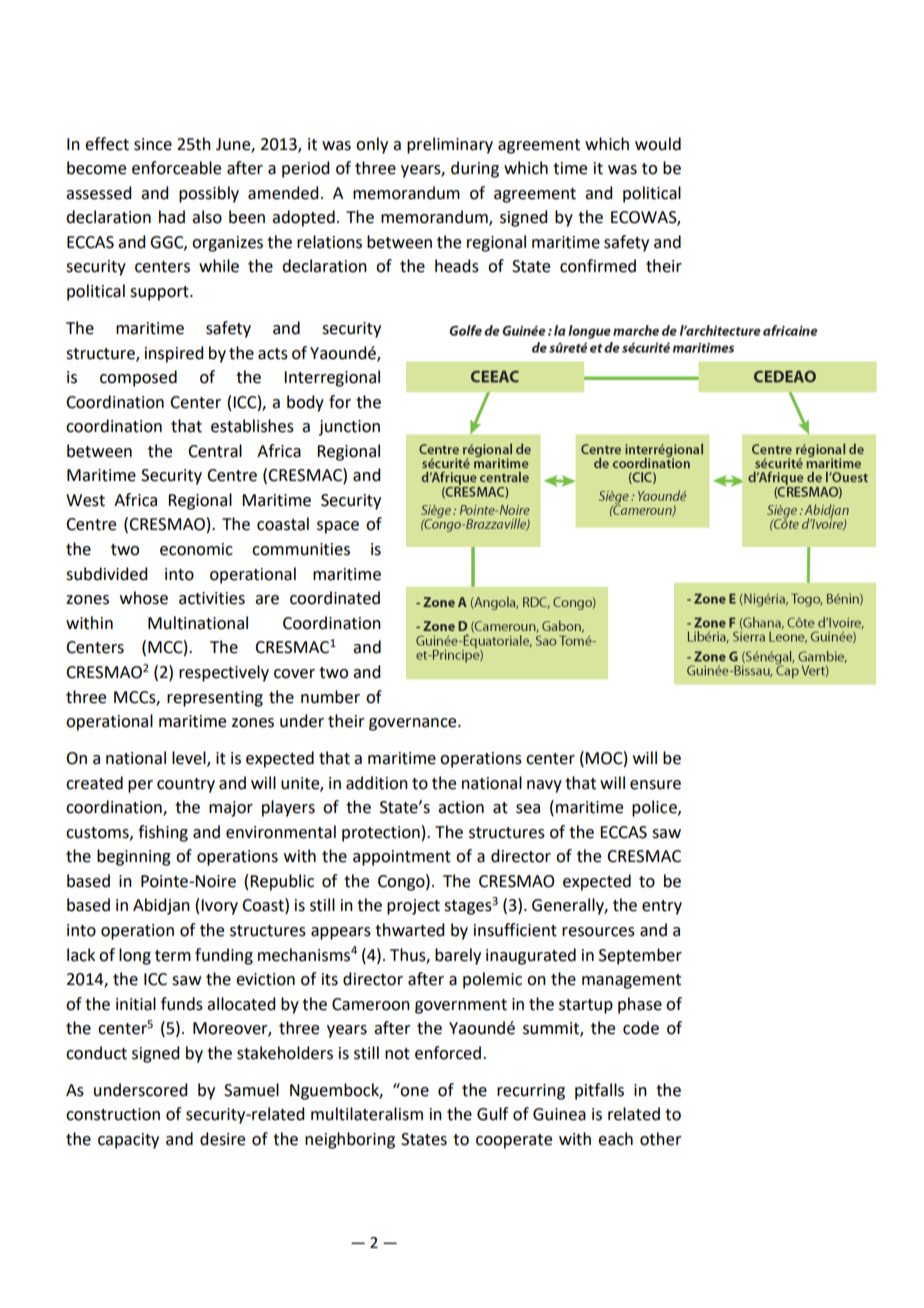 The height and width of the document is (1308, 924). Describe the element at coordinates (658, 144) in the document. I see `would` at that location.
